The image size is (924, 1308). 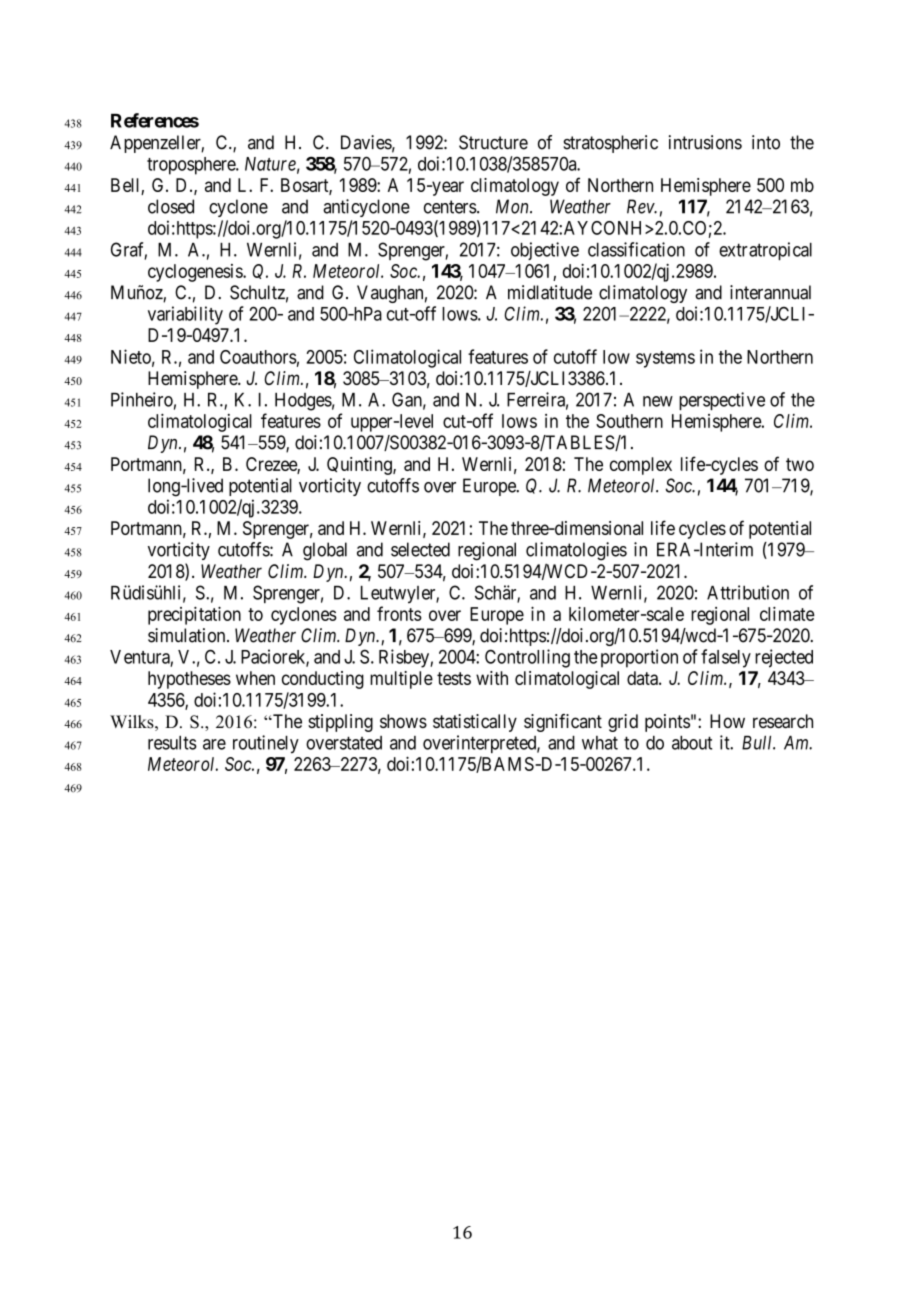 I want to click on Southern, so click(x=629, y=421).
